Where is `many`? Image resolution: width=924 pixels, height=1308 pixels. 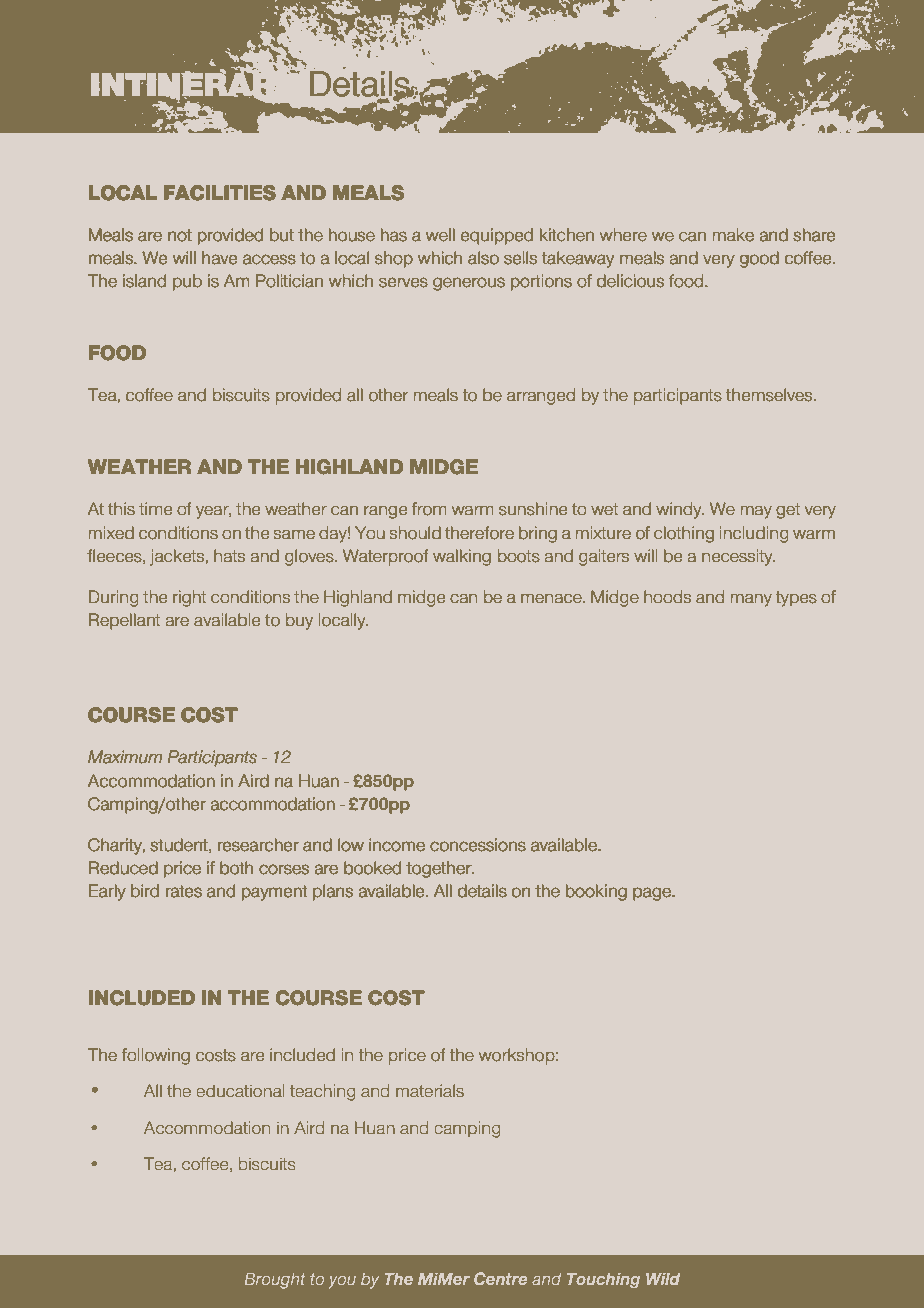 many is located at coordinates (751, 600).
